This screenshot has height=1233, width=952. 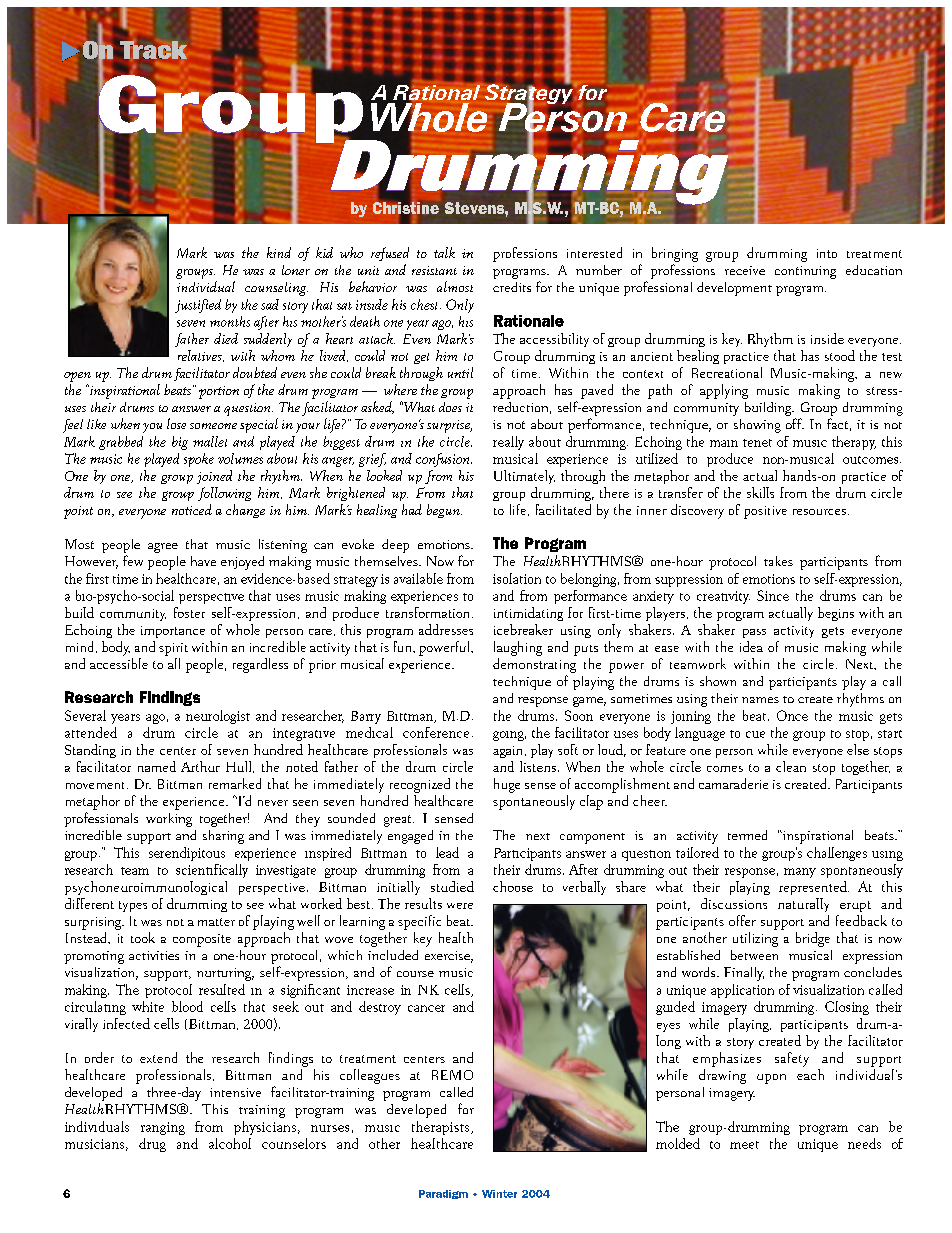 I want to click on Track, so click(x=153, y=51).
